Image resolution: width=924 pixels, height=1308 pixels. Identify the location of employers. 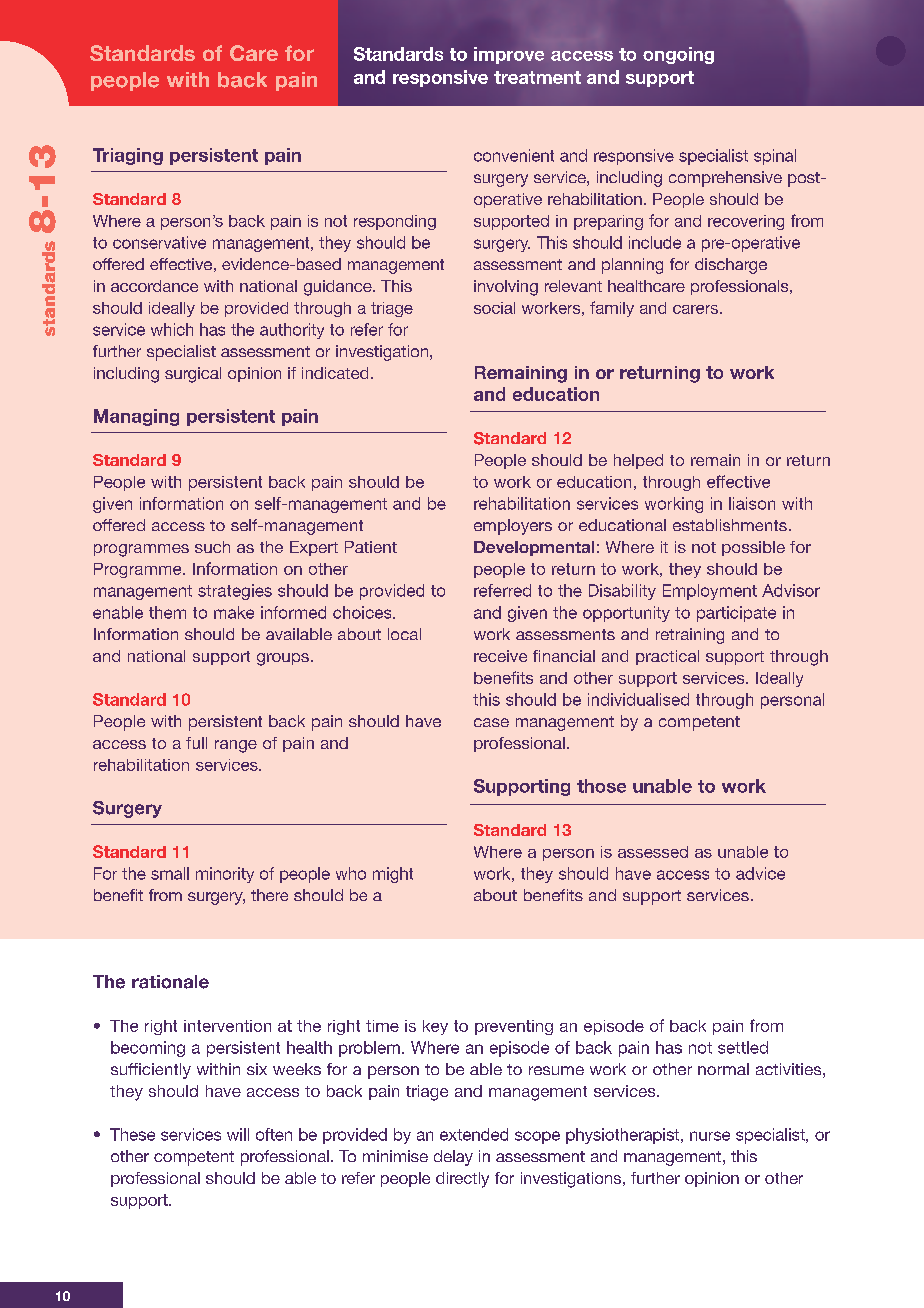
(513, 527).
